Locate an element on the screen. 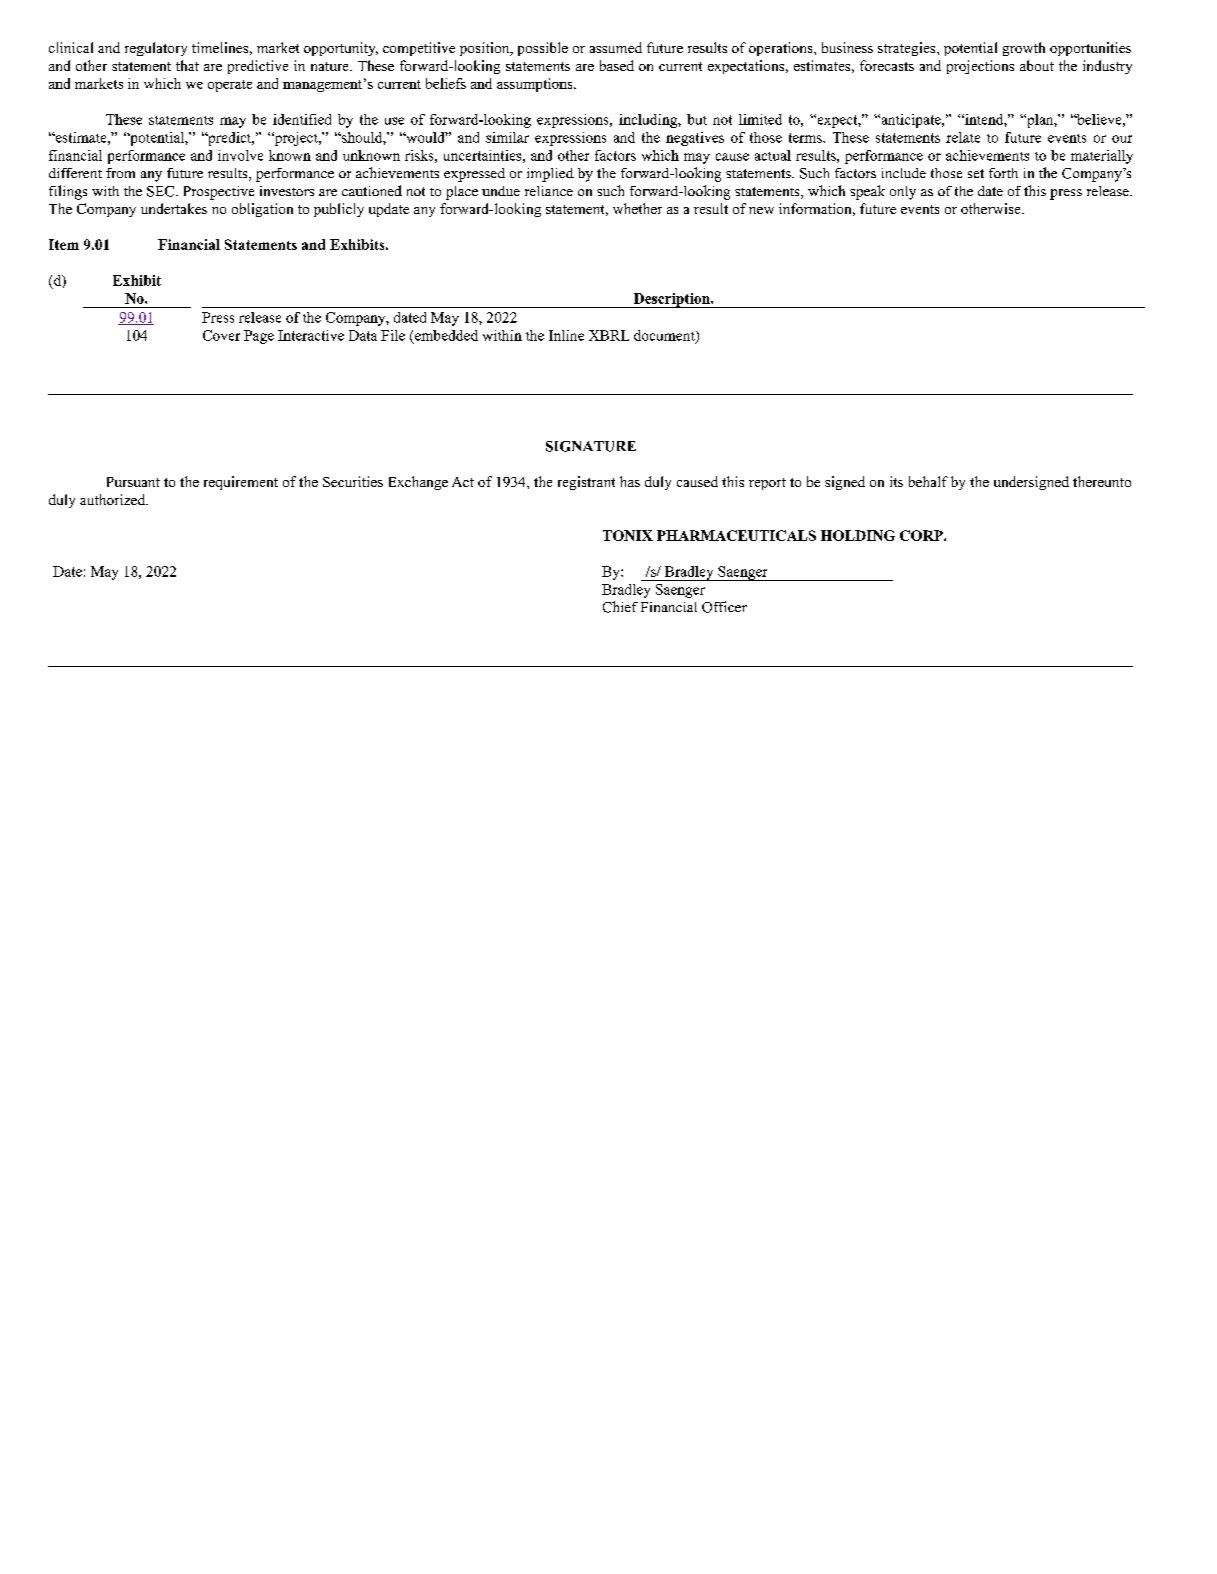 The width and height of the screenshot is (1217, 1574). behalf is located at coordinates (928, 481).
